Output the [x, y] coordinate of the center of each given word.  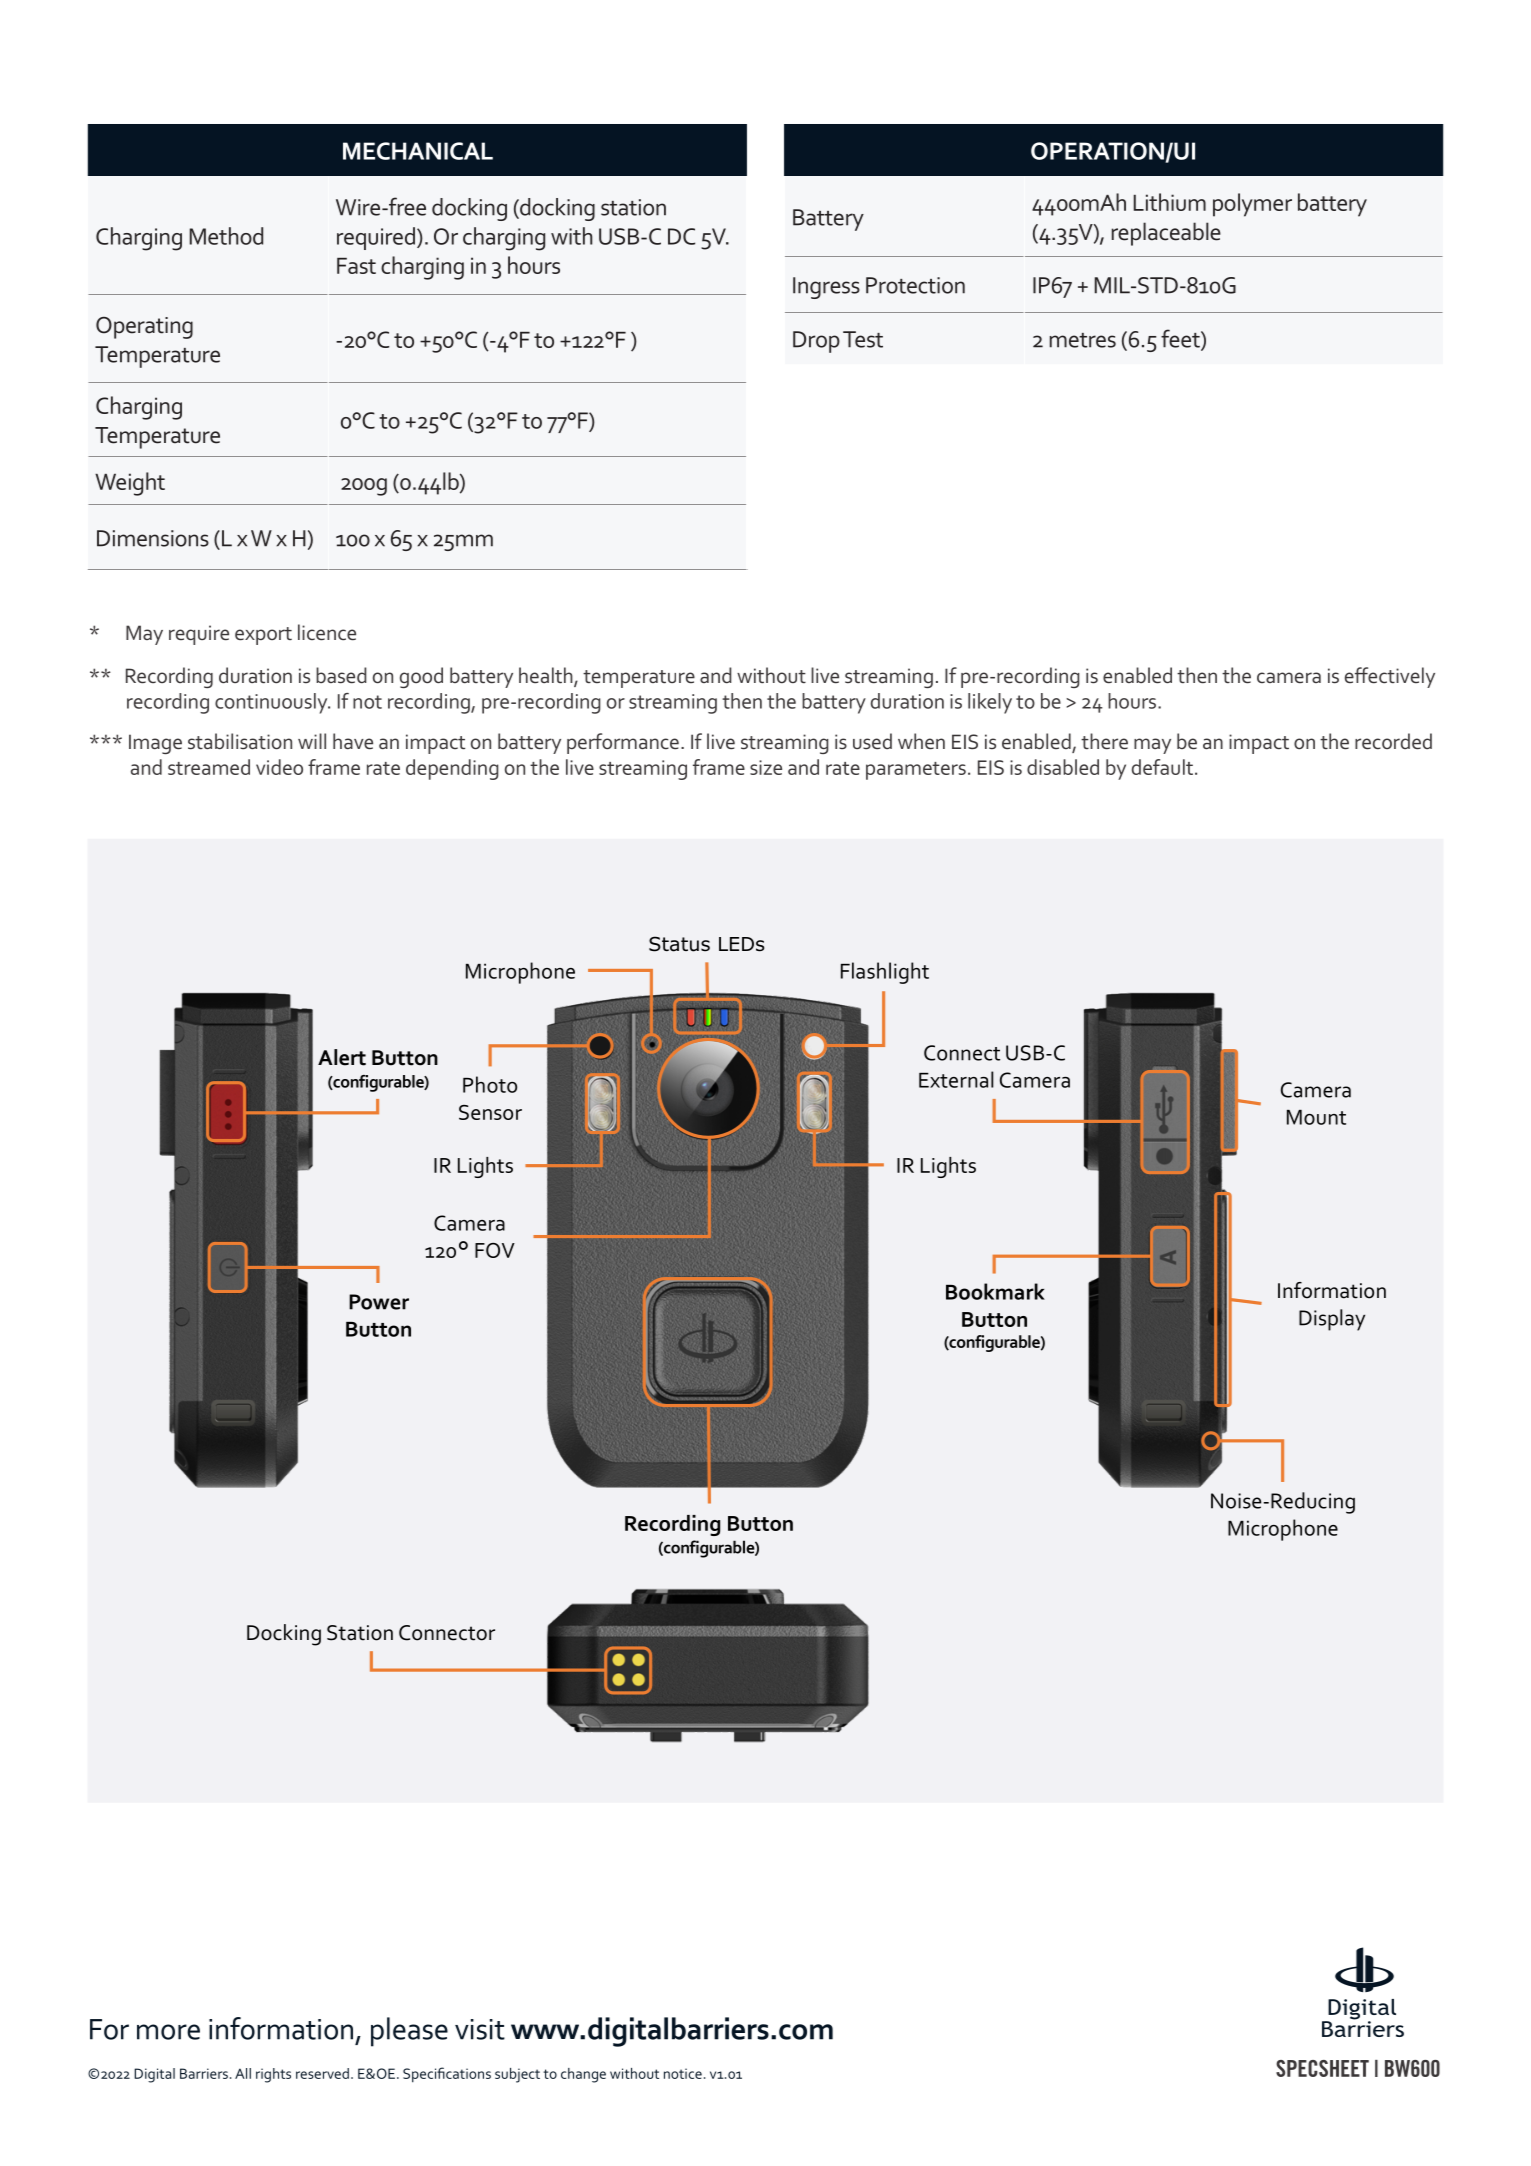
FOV [495, 1250]
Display [1332, 1320]
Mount [1316, 1117]
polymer [1252, 205]
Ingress [826, 288]
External [956, 1079]
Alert [342, 1057]
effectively [1390, 677]
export [263, 636]
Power [379, 1302]
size [766, 767]
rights [273, 2075]
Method [226, 236]
